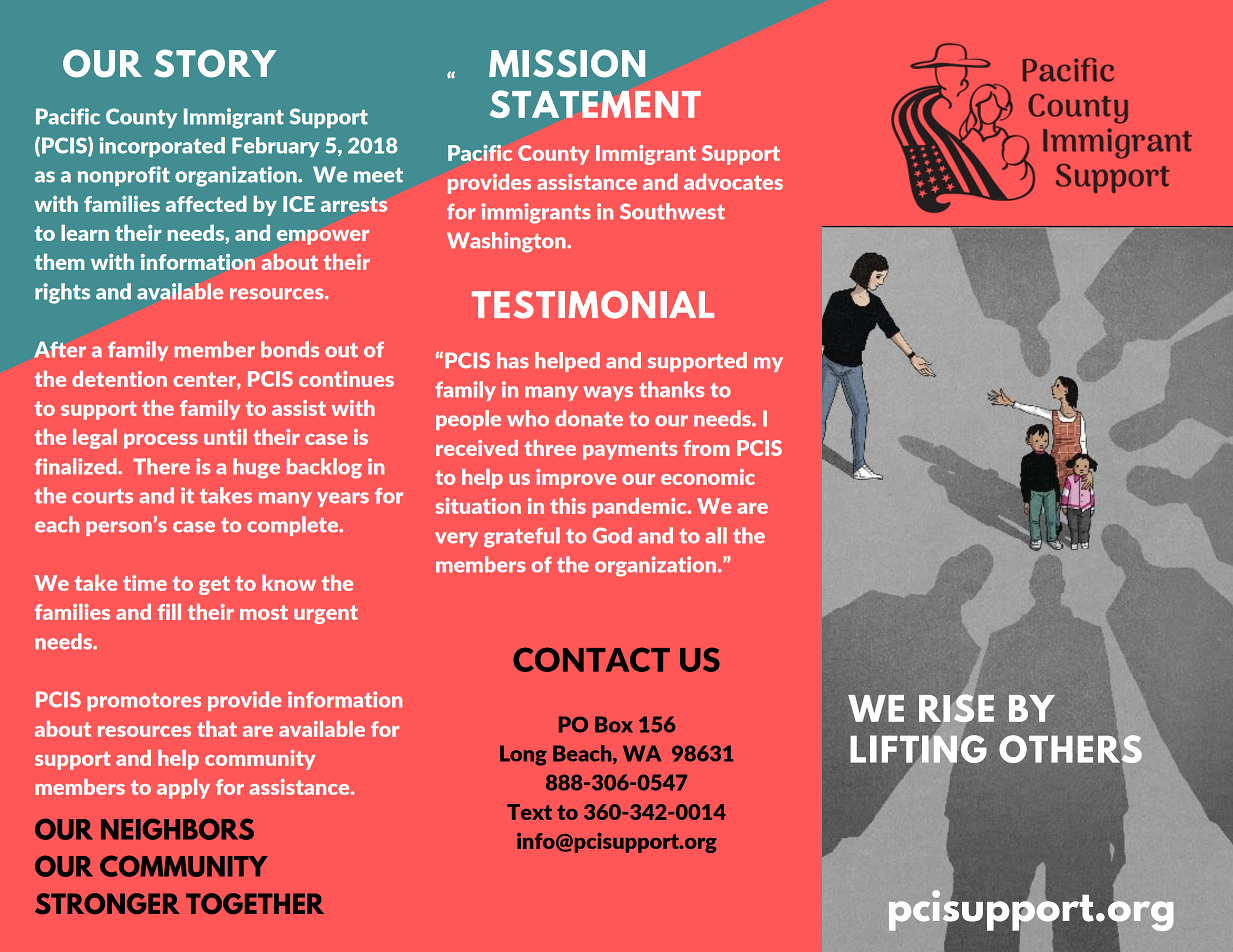 The height and width of the document is (952, 1233). I want to click on improve, so click(576, 479).
